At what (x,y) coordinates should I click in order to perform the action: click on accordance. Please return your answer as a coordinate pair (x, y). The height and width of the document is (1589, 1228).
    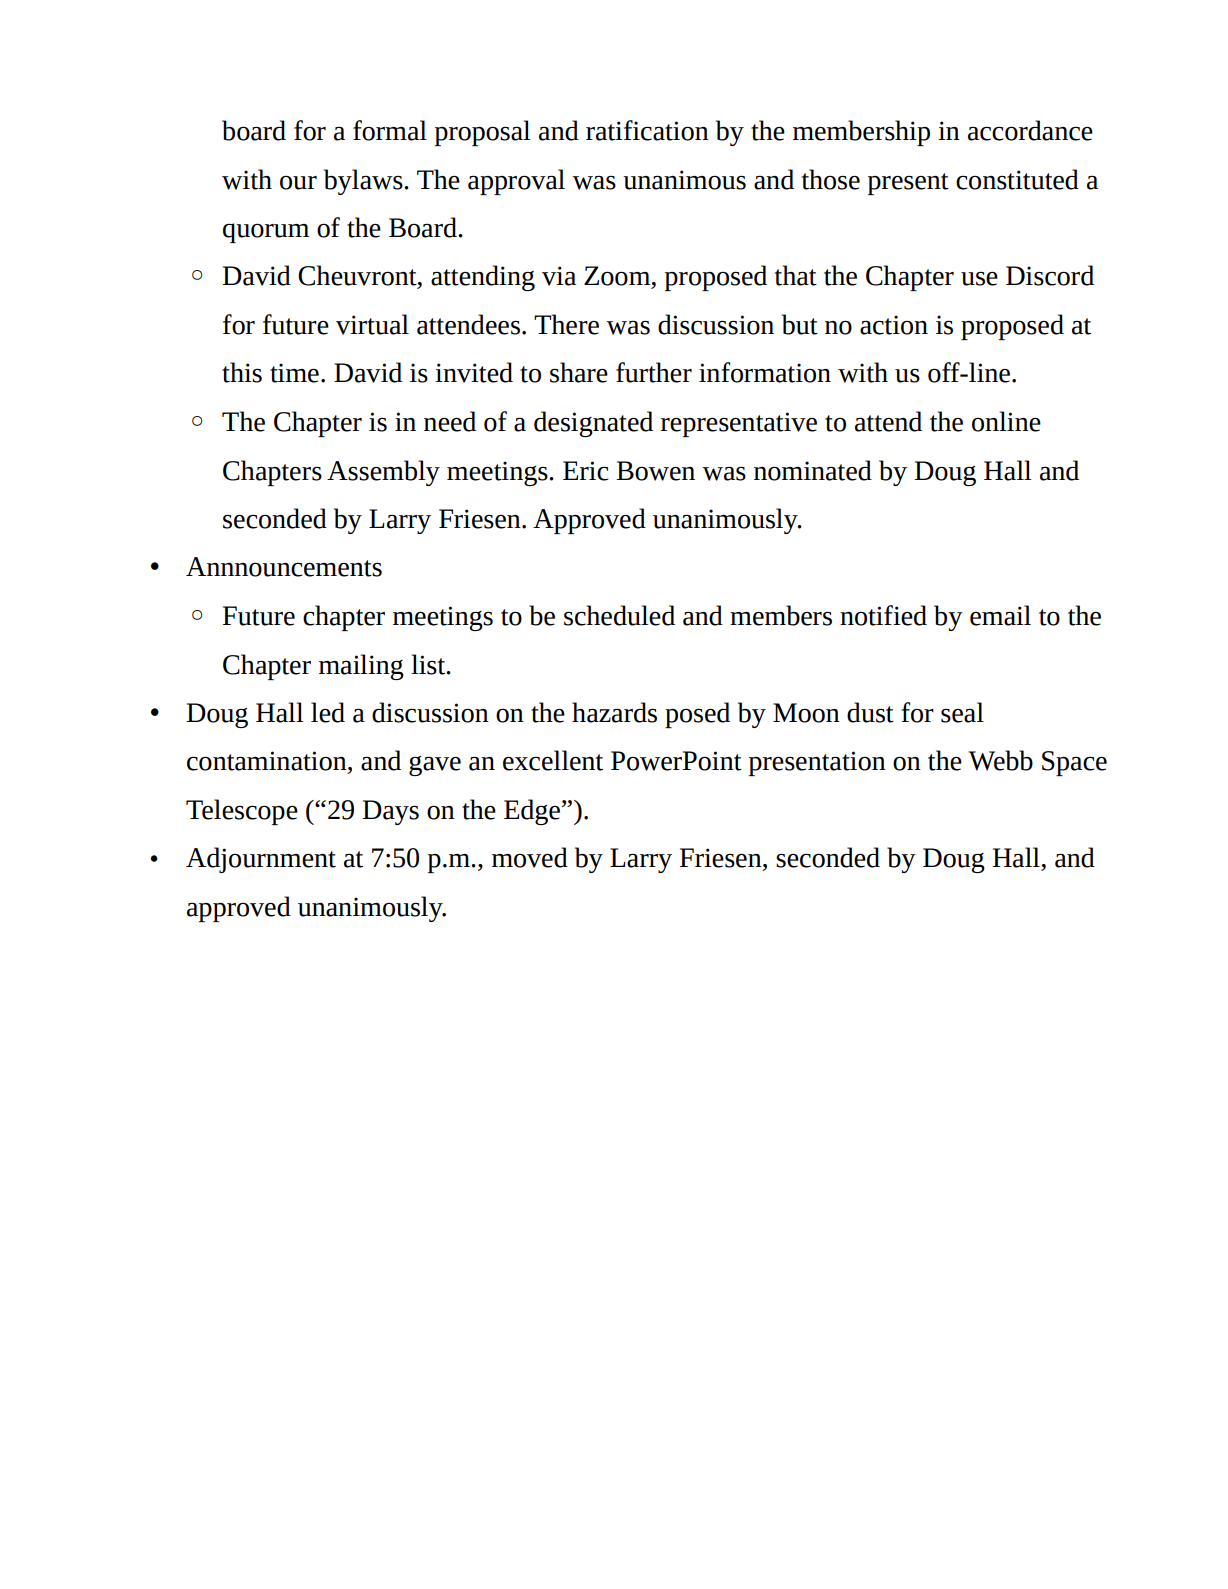
    Looking at the image, I should click on (1030, 130).
